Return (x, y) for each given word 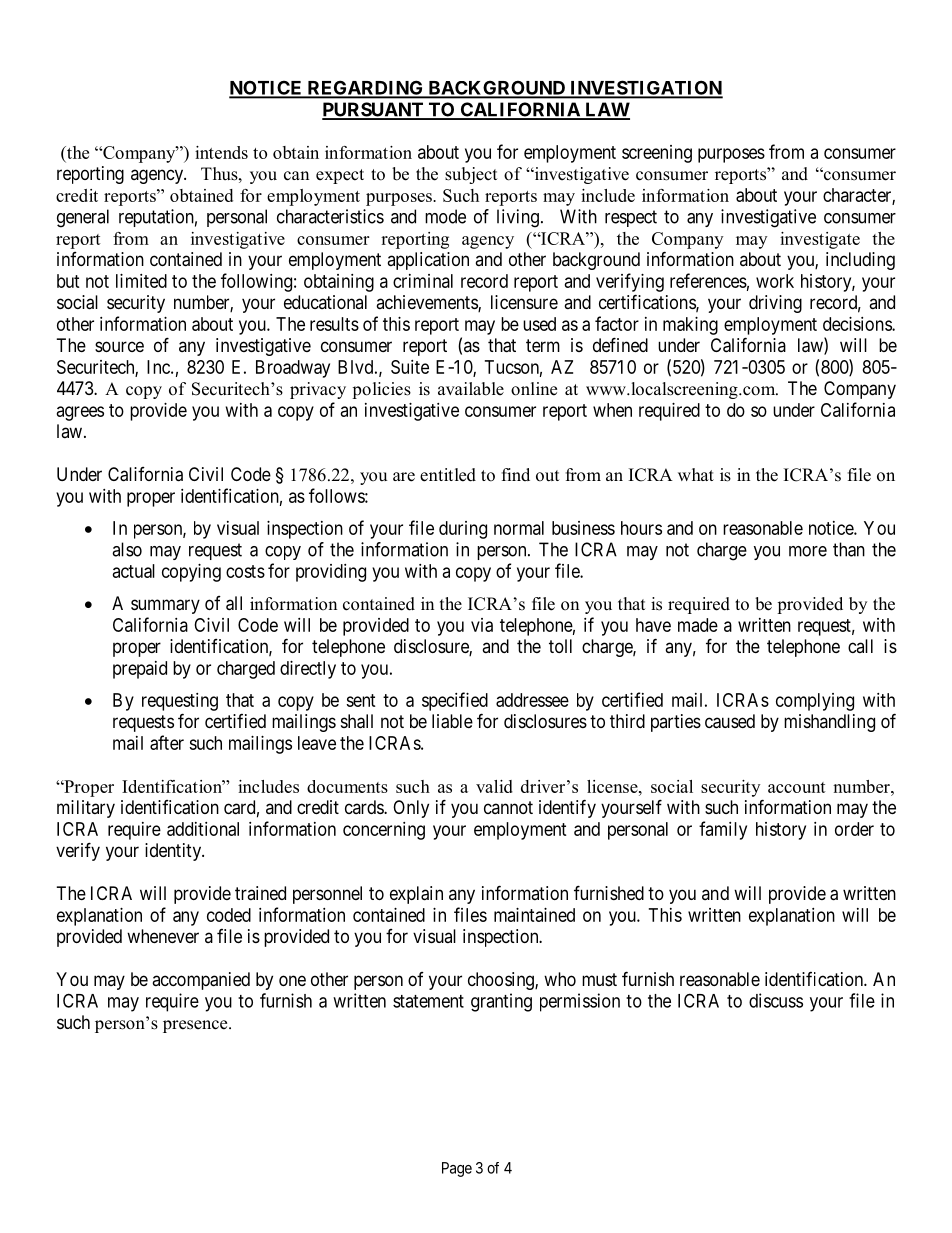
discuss (776, 1000)
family (723, 830)
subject (471, 175)
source (119, 346)
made (698, 625)
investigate (820, 240)
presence (196, 1026)
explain (416, 895)
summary (165, 606)
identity (174, 852)
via (482, 625)
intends (221, 152)
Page (457, 1169)
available (471, 389)
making (690, 326)
